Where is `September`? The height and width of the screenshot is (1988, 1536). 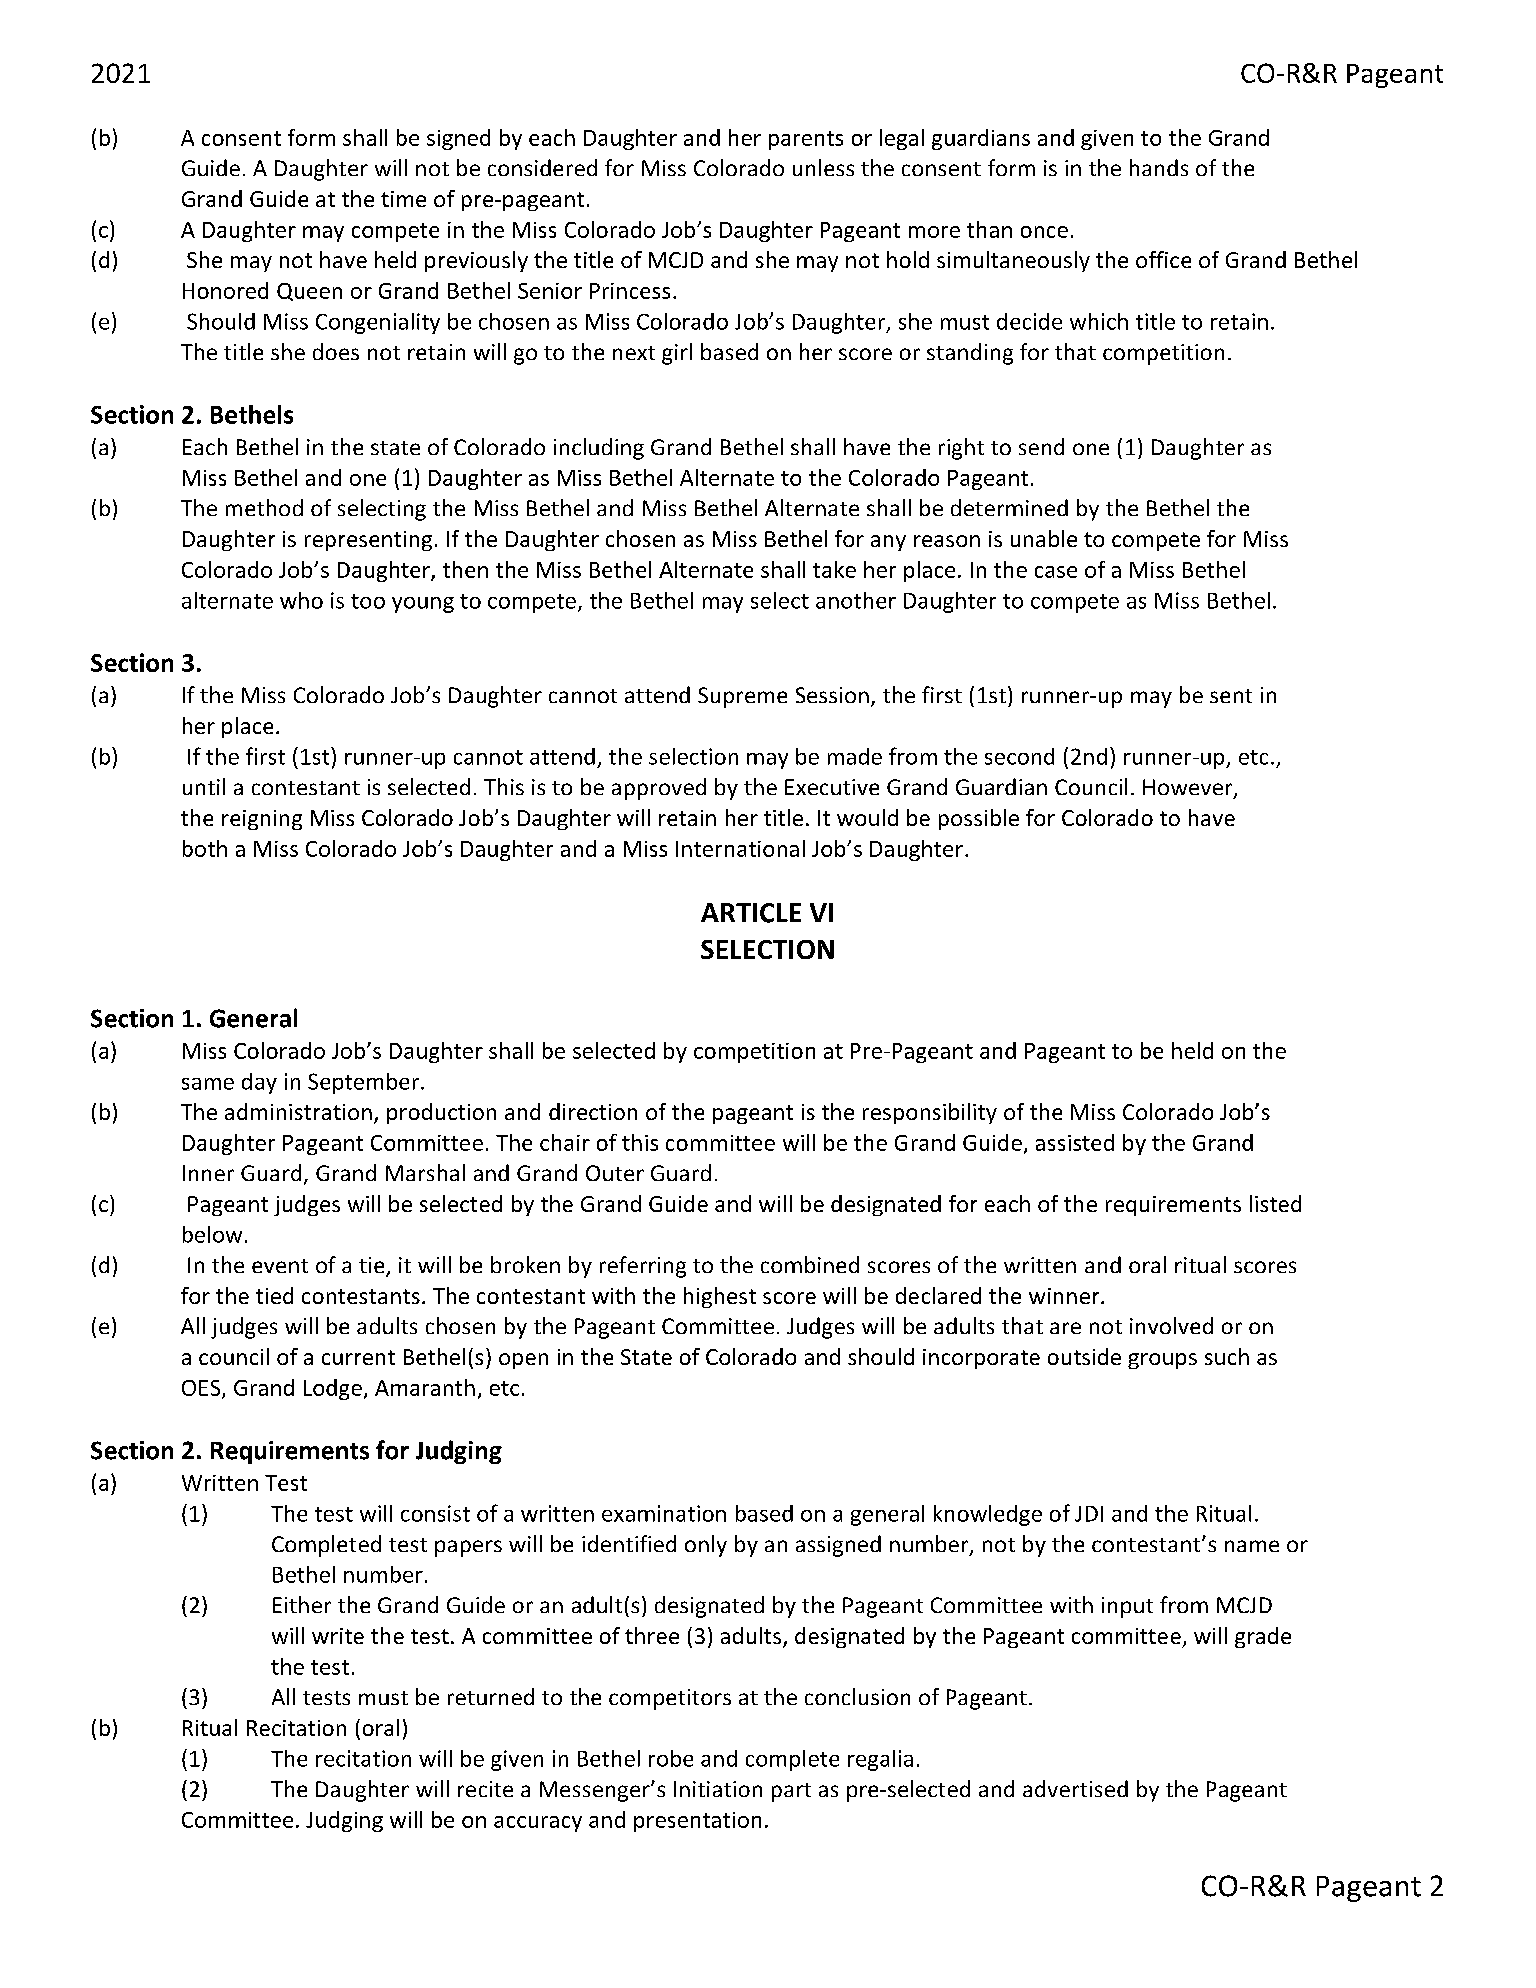
September is located at coordinates (363, 1083).
